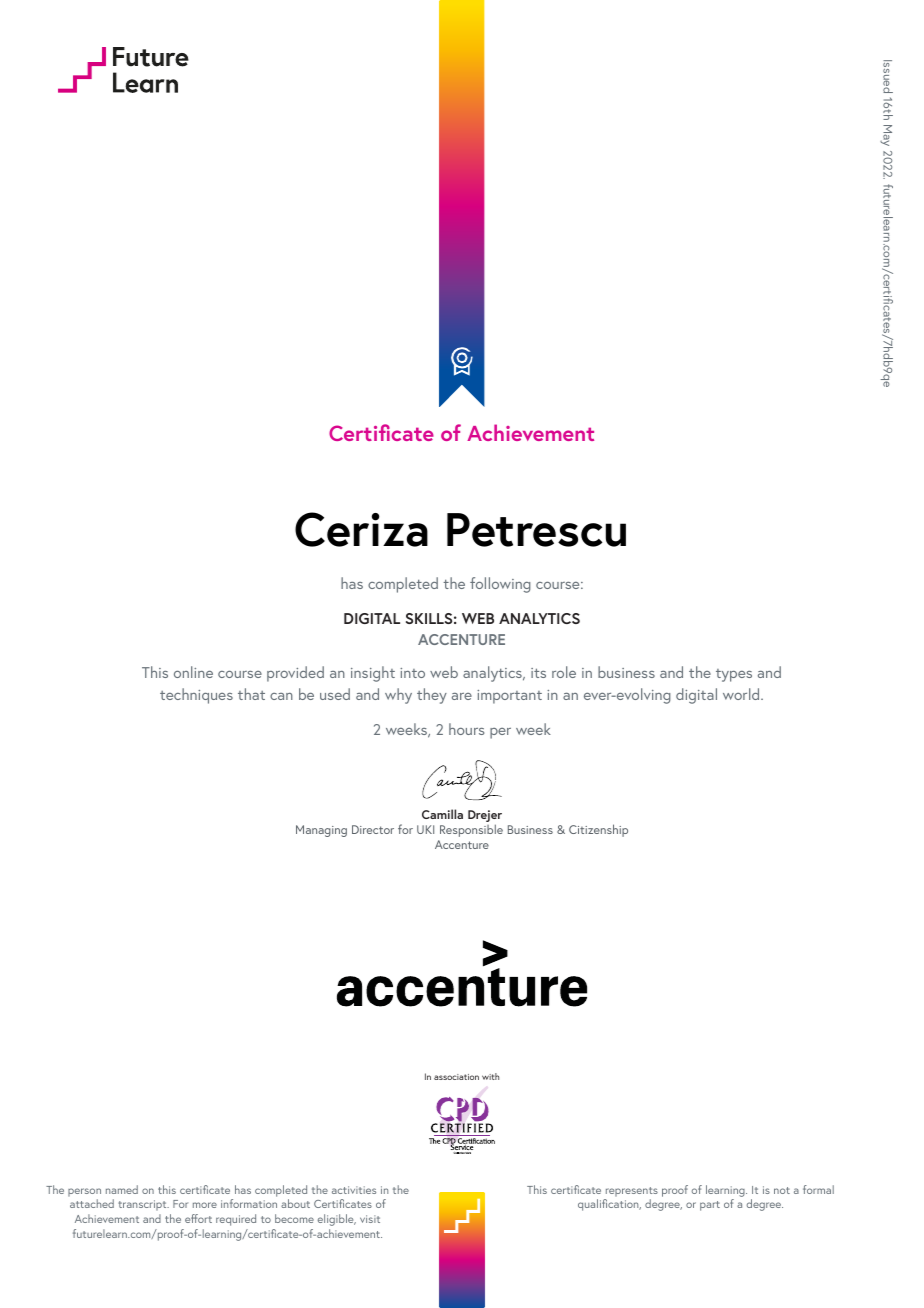 The height and width of the page is (1308, 924). Describe the element at coordinates (193, 672) in the page. I see `online` at that location.
